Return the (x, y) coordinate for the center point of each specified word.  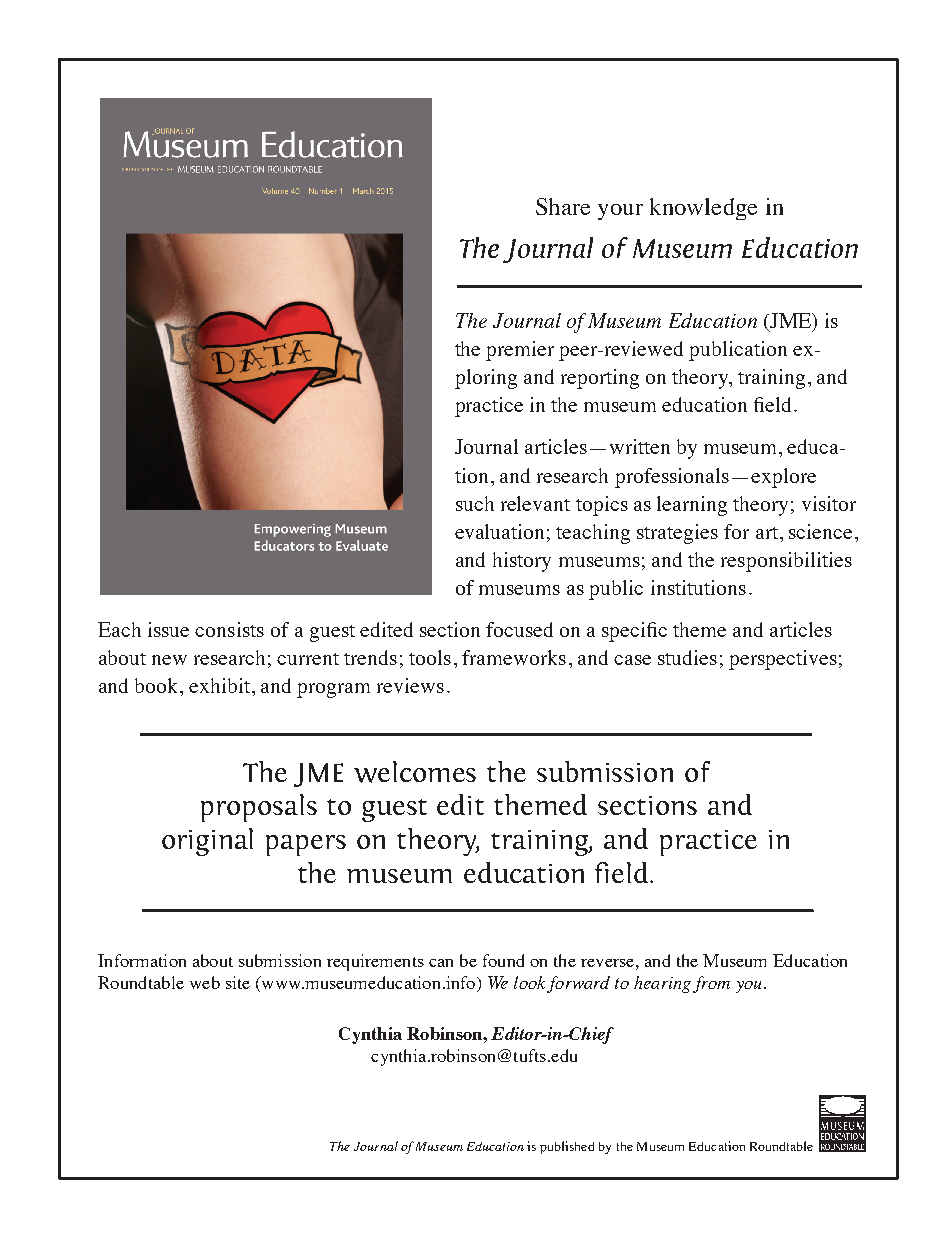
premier (520, 351)
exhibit (219, 685)
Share (563, 206)
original (207, 842)
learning (692, 506)
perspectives (783, 660)
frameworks (514, 657)
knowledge (703, 209)
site (238, 982)
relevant (535, 503)
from (711, 984)
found (503, 960)
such (475, 503)
